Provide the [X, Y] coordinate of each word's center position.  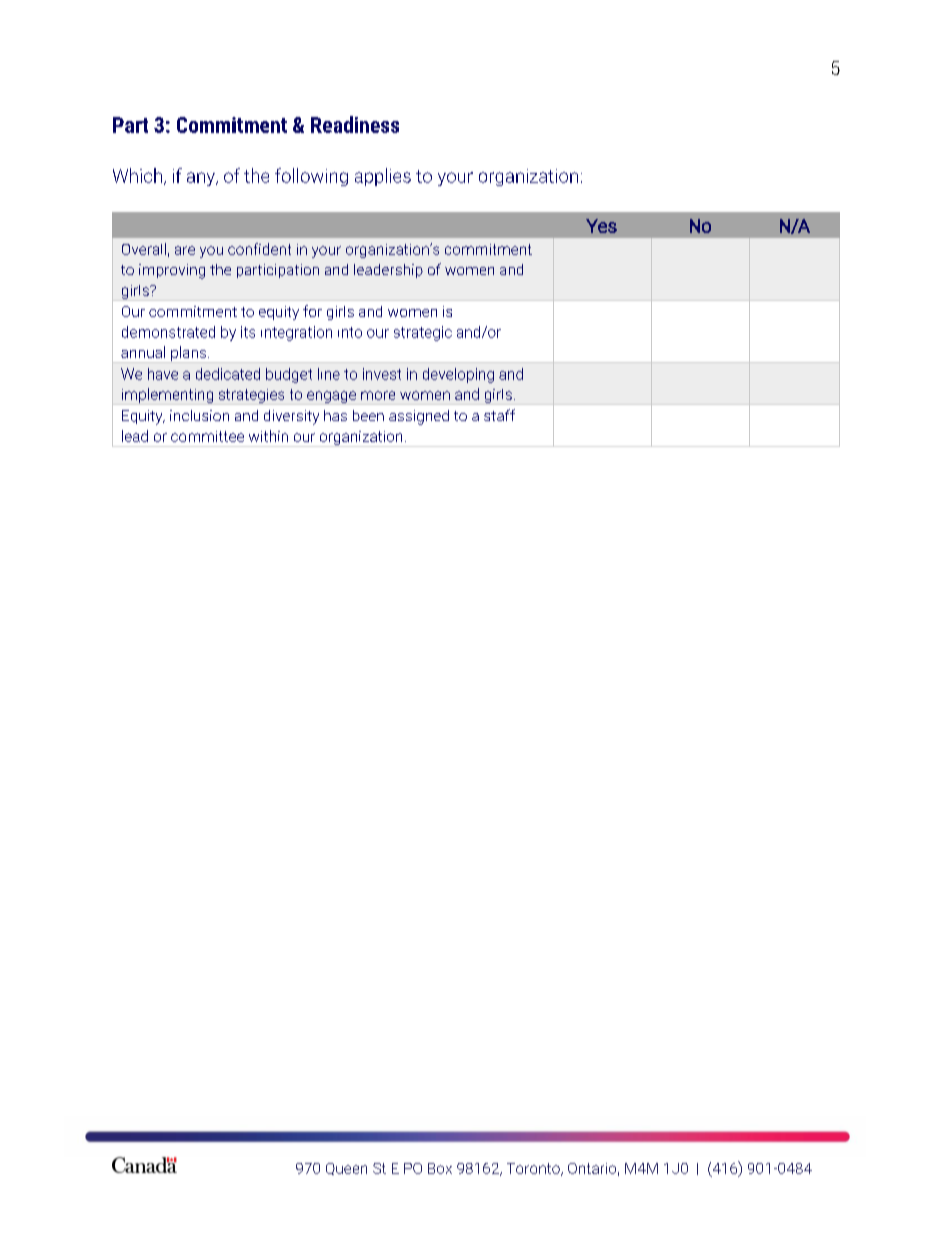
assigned [419, 417]
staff [499, 415]
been [368, 415]
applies [383, 177]
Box [440, 1168]
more [378, 395]
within [268, 436]
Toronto [534, 1169]
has [335, 415]
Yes [601, 226]
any [202, 179]
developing [458, 375]
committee [207, 436]
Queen [346, 1169]
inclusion [199, 415]
